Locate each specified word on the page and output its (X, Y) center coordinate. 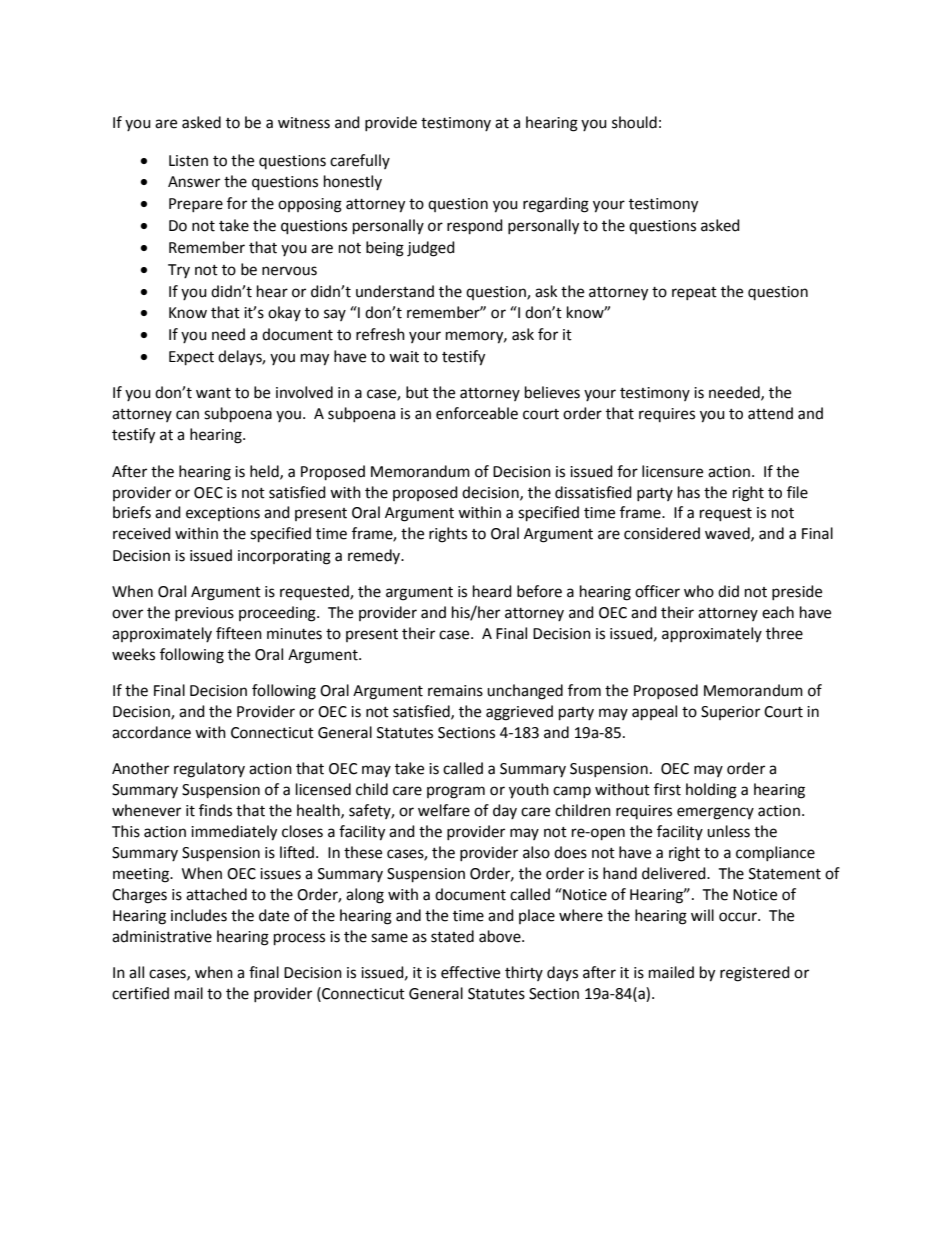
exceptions (223, 514)
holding (711, 791)
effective (470, 972)
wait (404, 357)
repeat (694, 293)
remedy (375, 556)
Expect (191, 358)
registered (755, 974)
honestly (353, 182)
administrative (162, 936)
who (699, 591)
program (456, 792)
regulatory (209, 770)
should (634, 122)
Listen (188, 161)
